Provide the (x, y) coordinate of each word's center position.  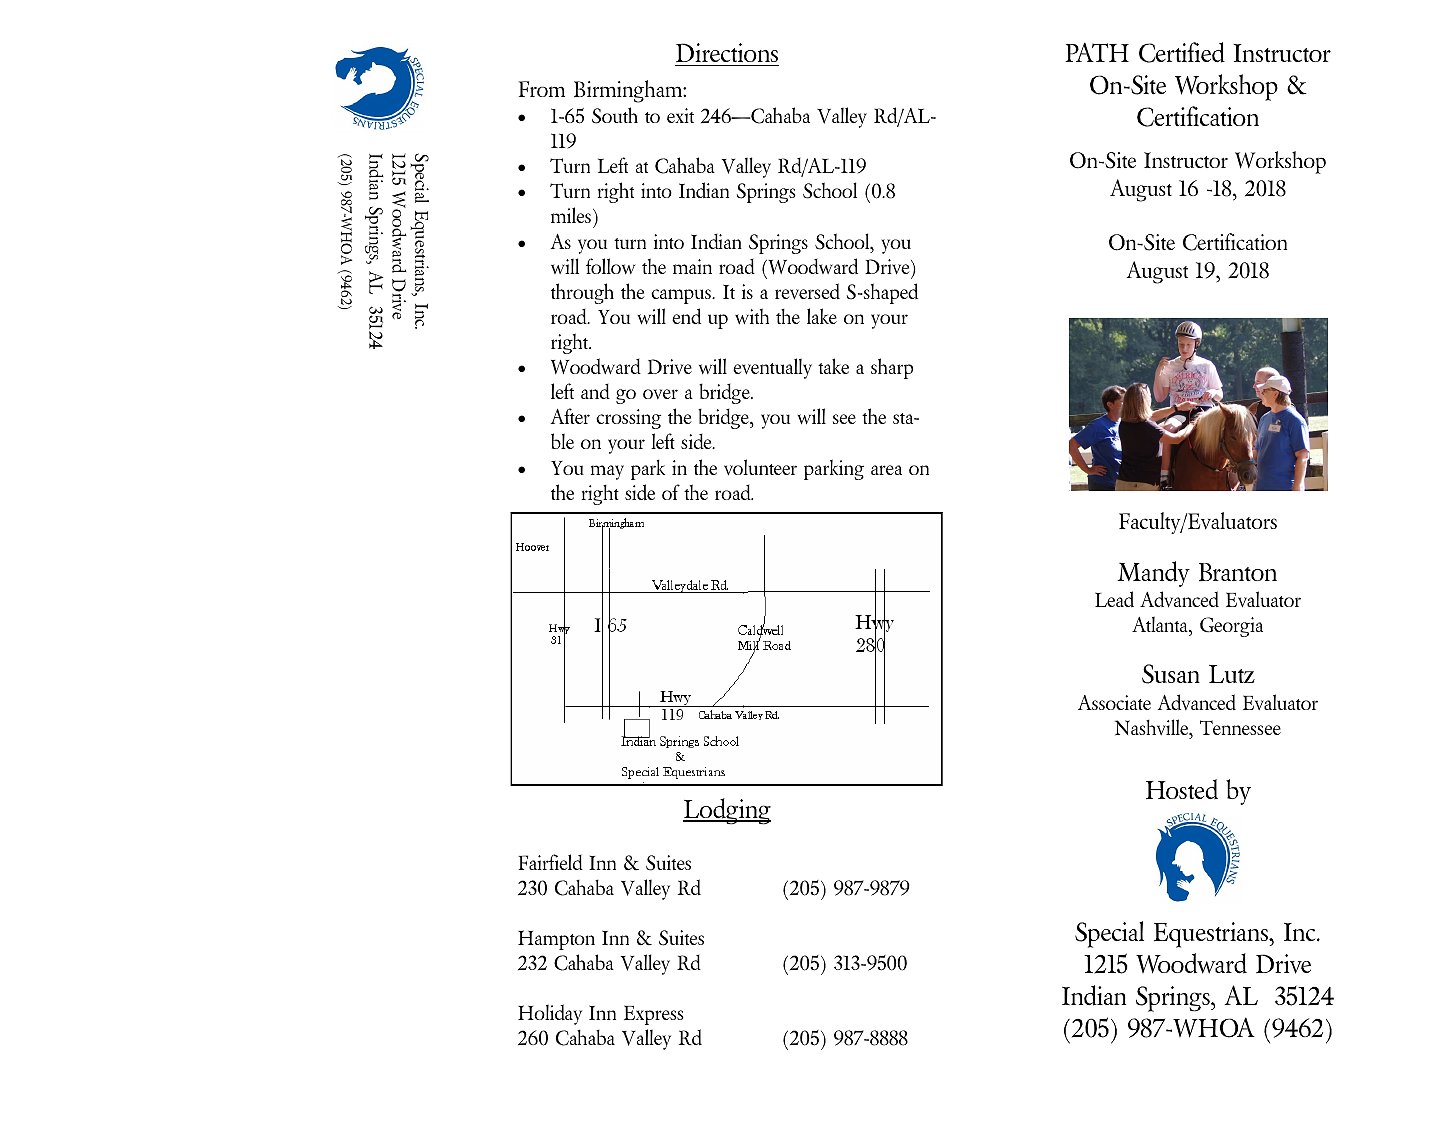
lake (822, 316)
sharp (892, 368)
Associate (1114, 702)
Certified (1182, 52)
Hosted (1182, 789)
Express (654, 1015)
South (615, 115)
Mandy (1154, 574)
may (607, 472)
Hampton (556, 940)
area (886, 470)
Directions (727, 52)
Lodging (727, 811)
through (582, 293)
